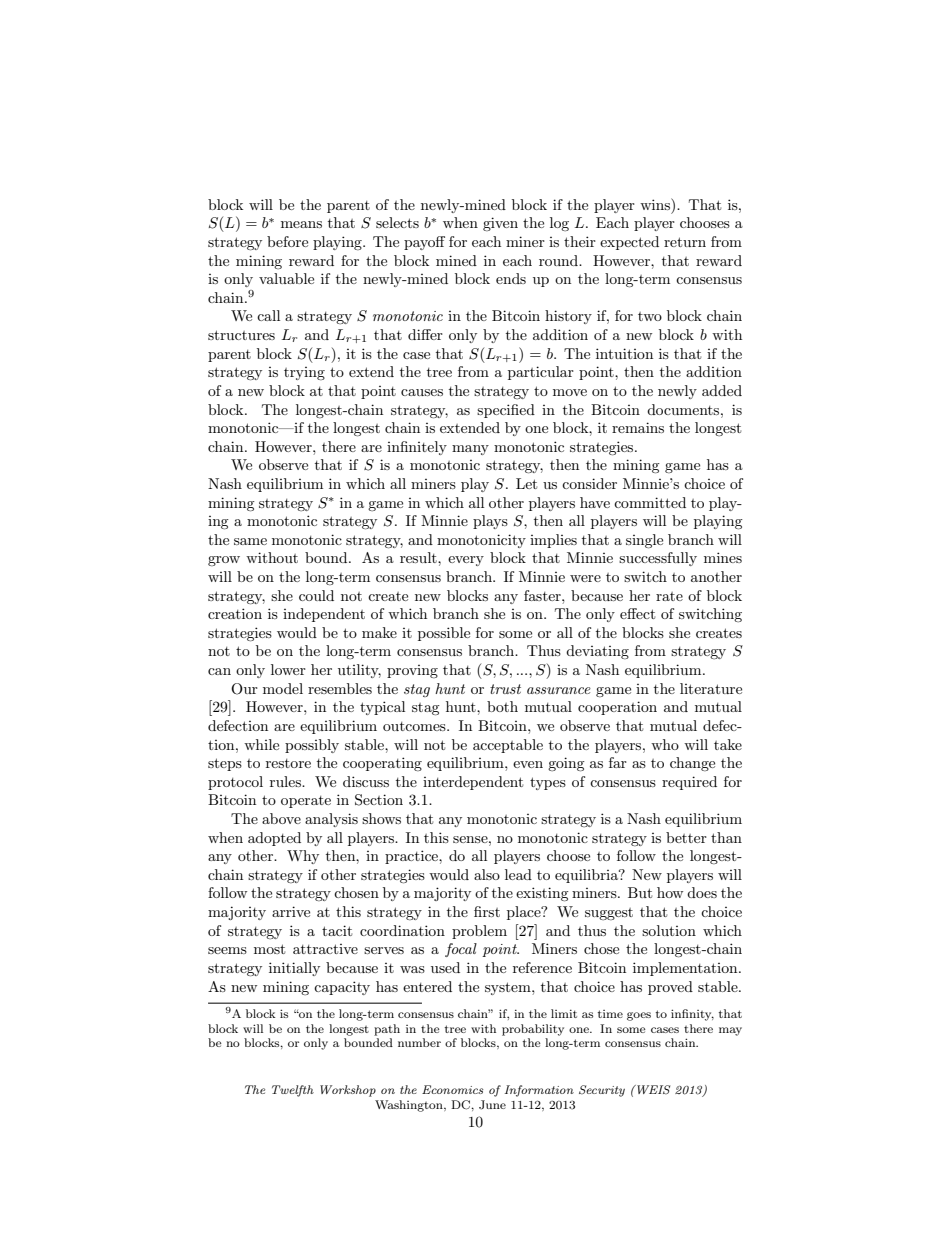  Describe the element at coordinates (287, 241) in the image. I see `before` at that location.
